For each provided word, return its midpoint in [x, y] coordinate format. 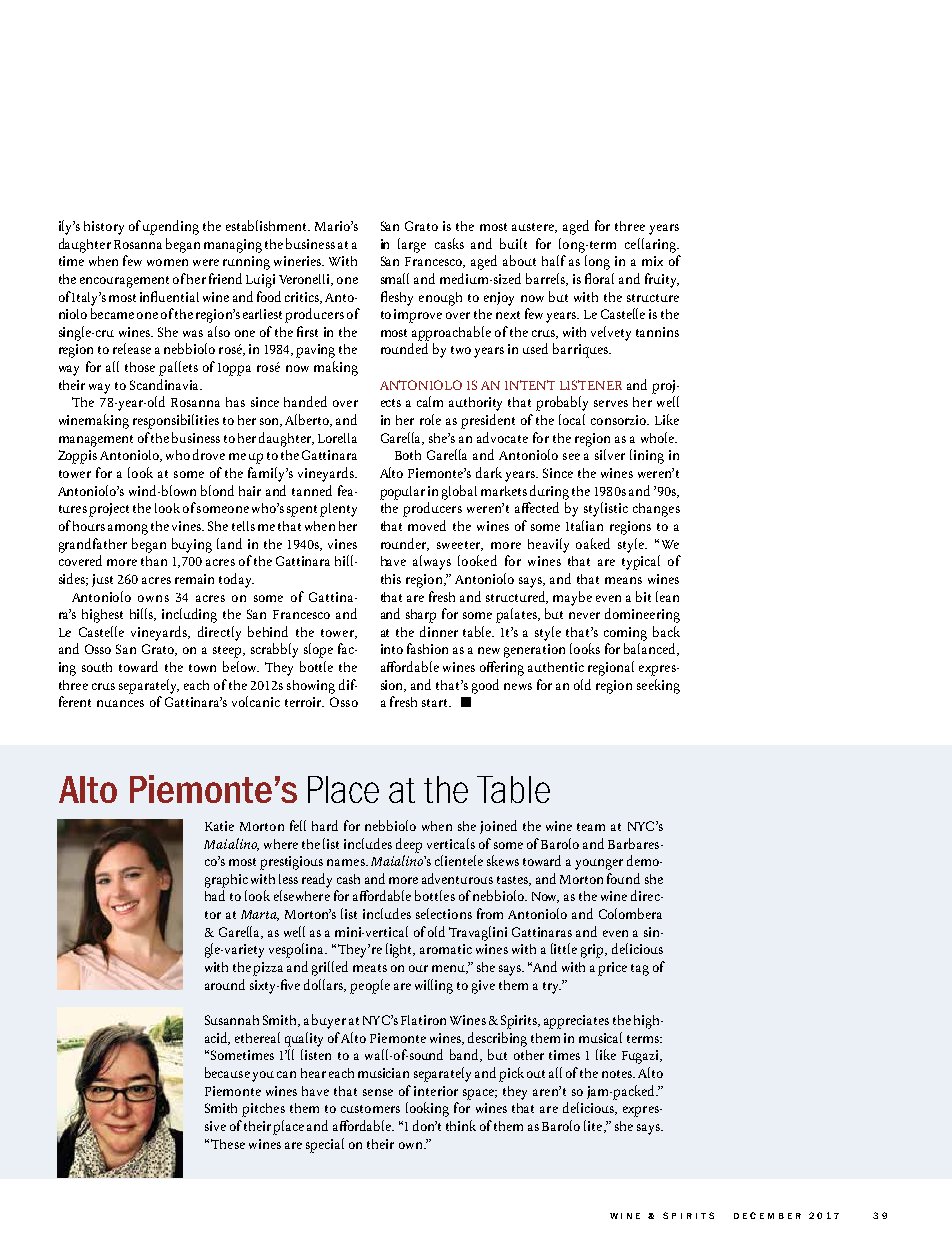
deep [409, 845]
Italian [584, 525]
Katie [219, 826]
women [167, 262]
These [228, 1144]
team [591, 827]
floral [599, 278]
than [154, 561]
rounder [405, 544]
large [412, 245]
